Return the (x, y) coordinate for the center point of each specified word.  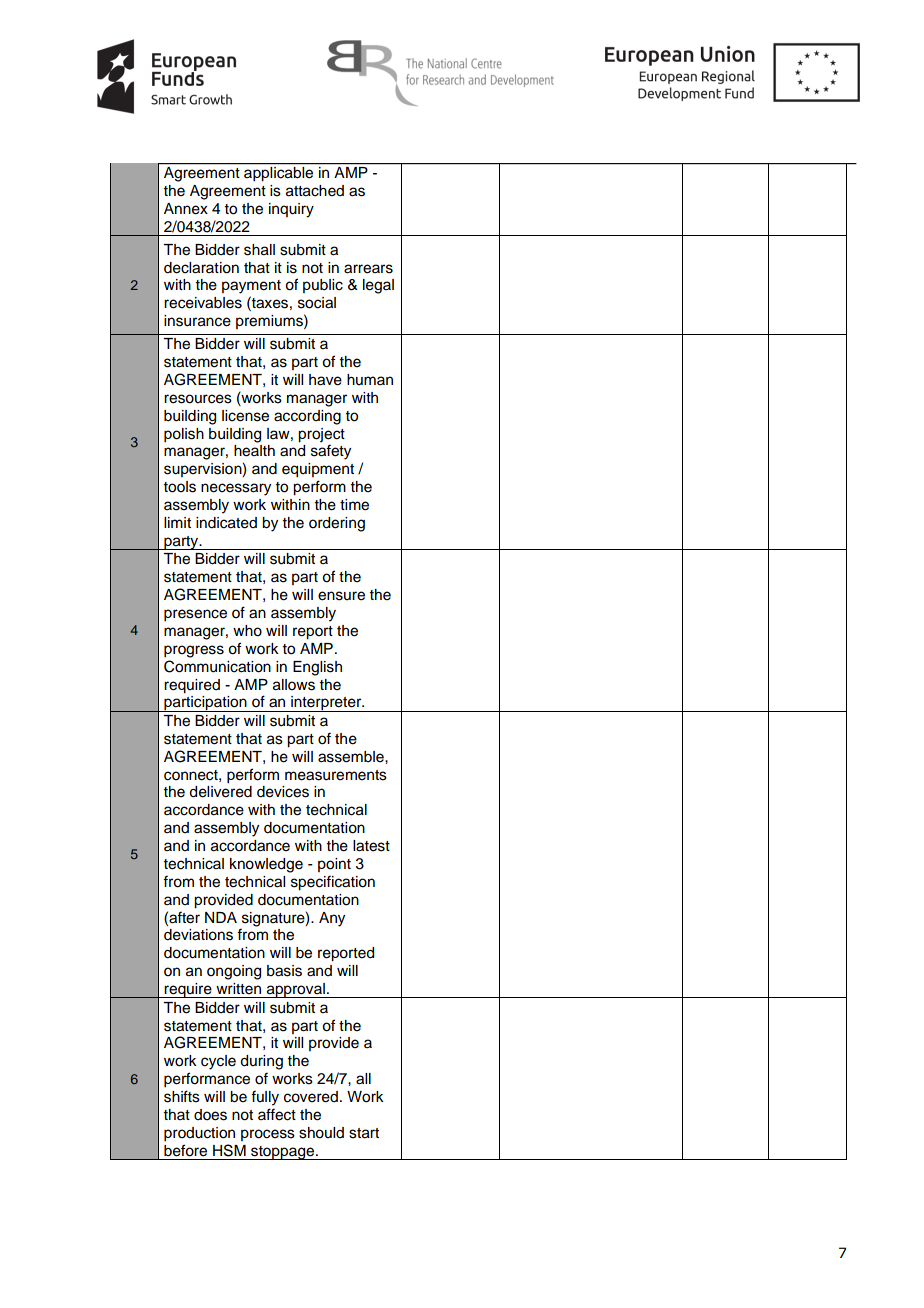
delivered (220, 792)
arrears (368, 269)
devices (283, 792)
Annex (186, 209)
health (254, 451)
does (210, 1115)
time (354, 505)
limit (177, 522)
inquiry (291, 210)
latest (371, 846)
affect (277, 1114)
